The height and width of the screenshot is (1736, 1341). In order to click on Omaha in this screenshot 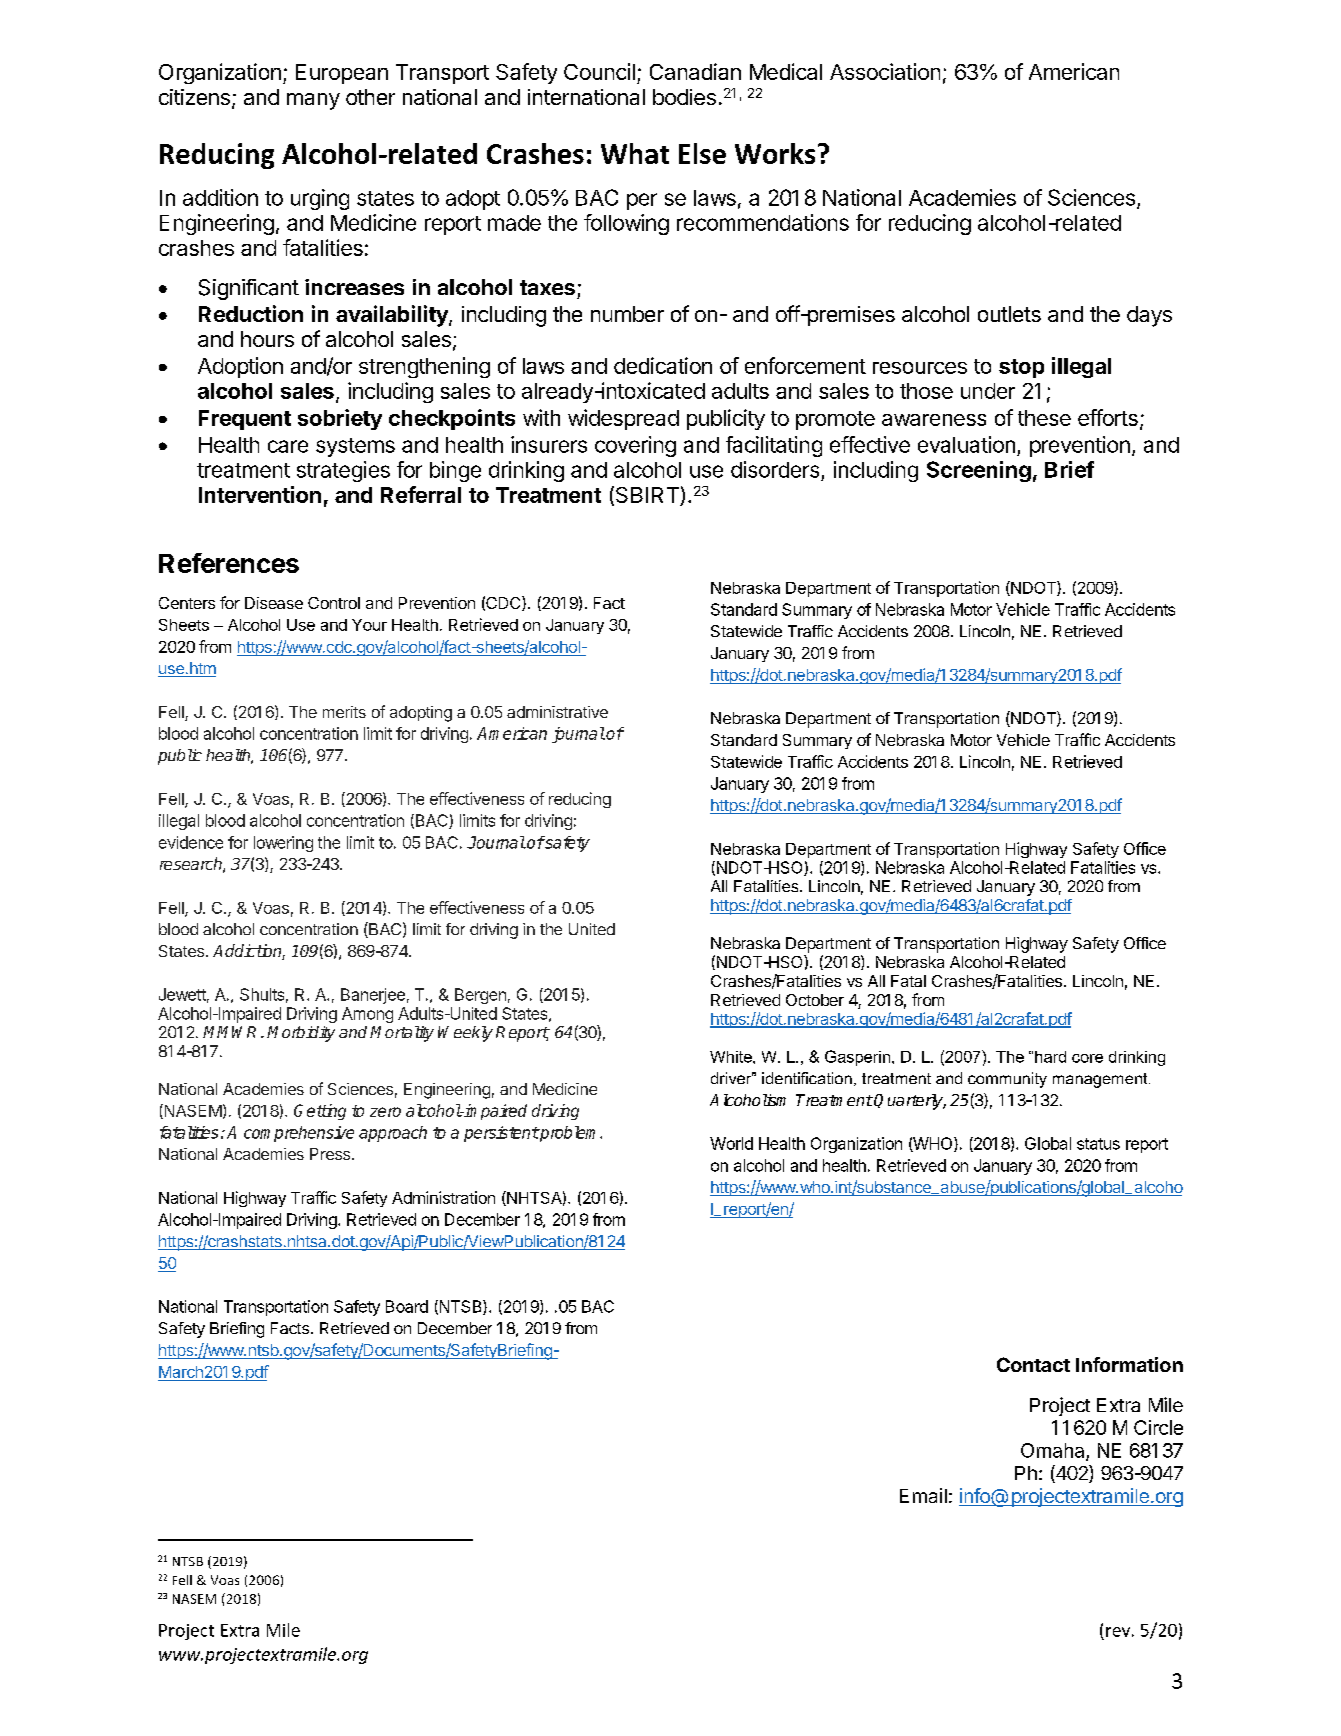, I will do `click(1054, 1451)`.
